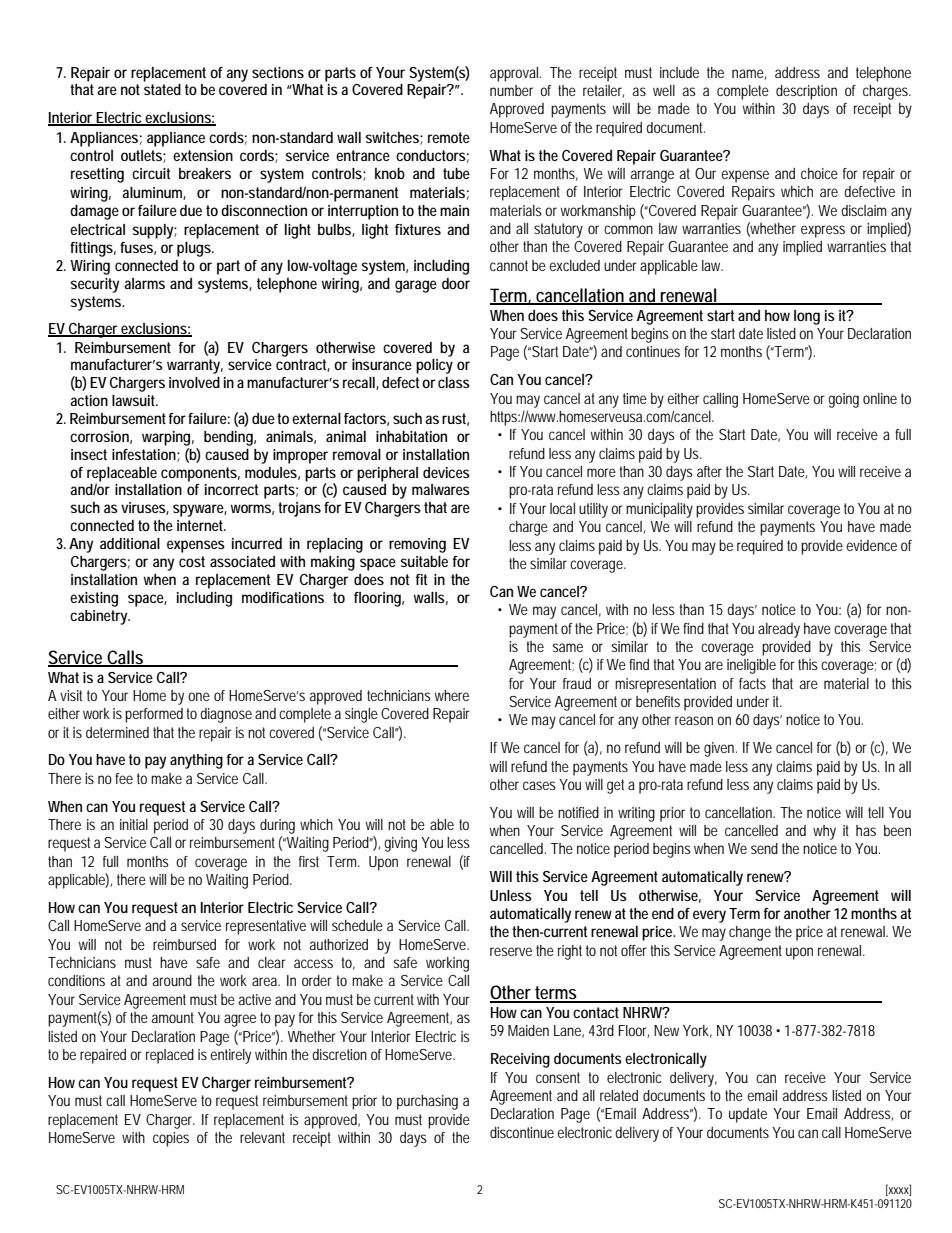  Describe the element at coordinates (455, 419) in the screenshot. I see `rust` at that location.
